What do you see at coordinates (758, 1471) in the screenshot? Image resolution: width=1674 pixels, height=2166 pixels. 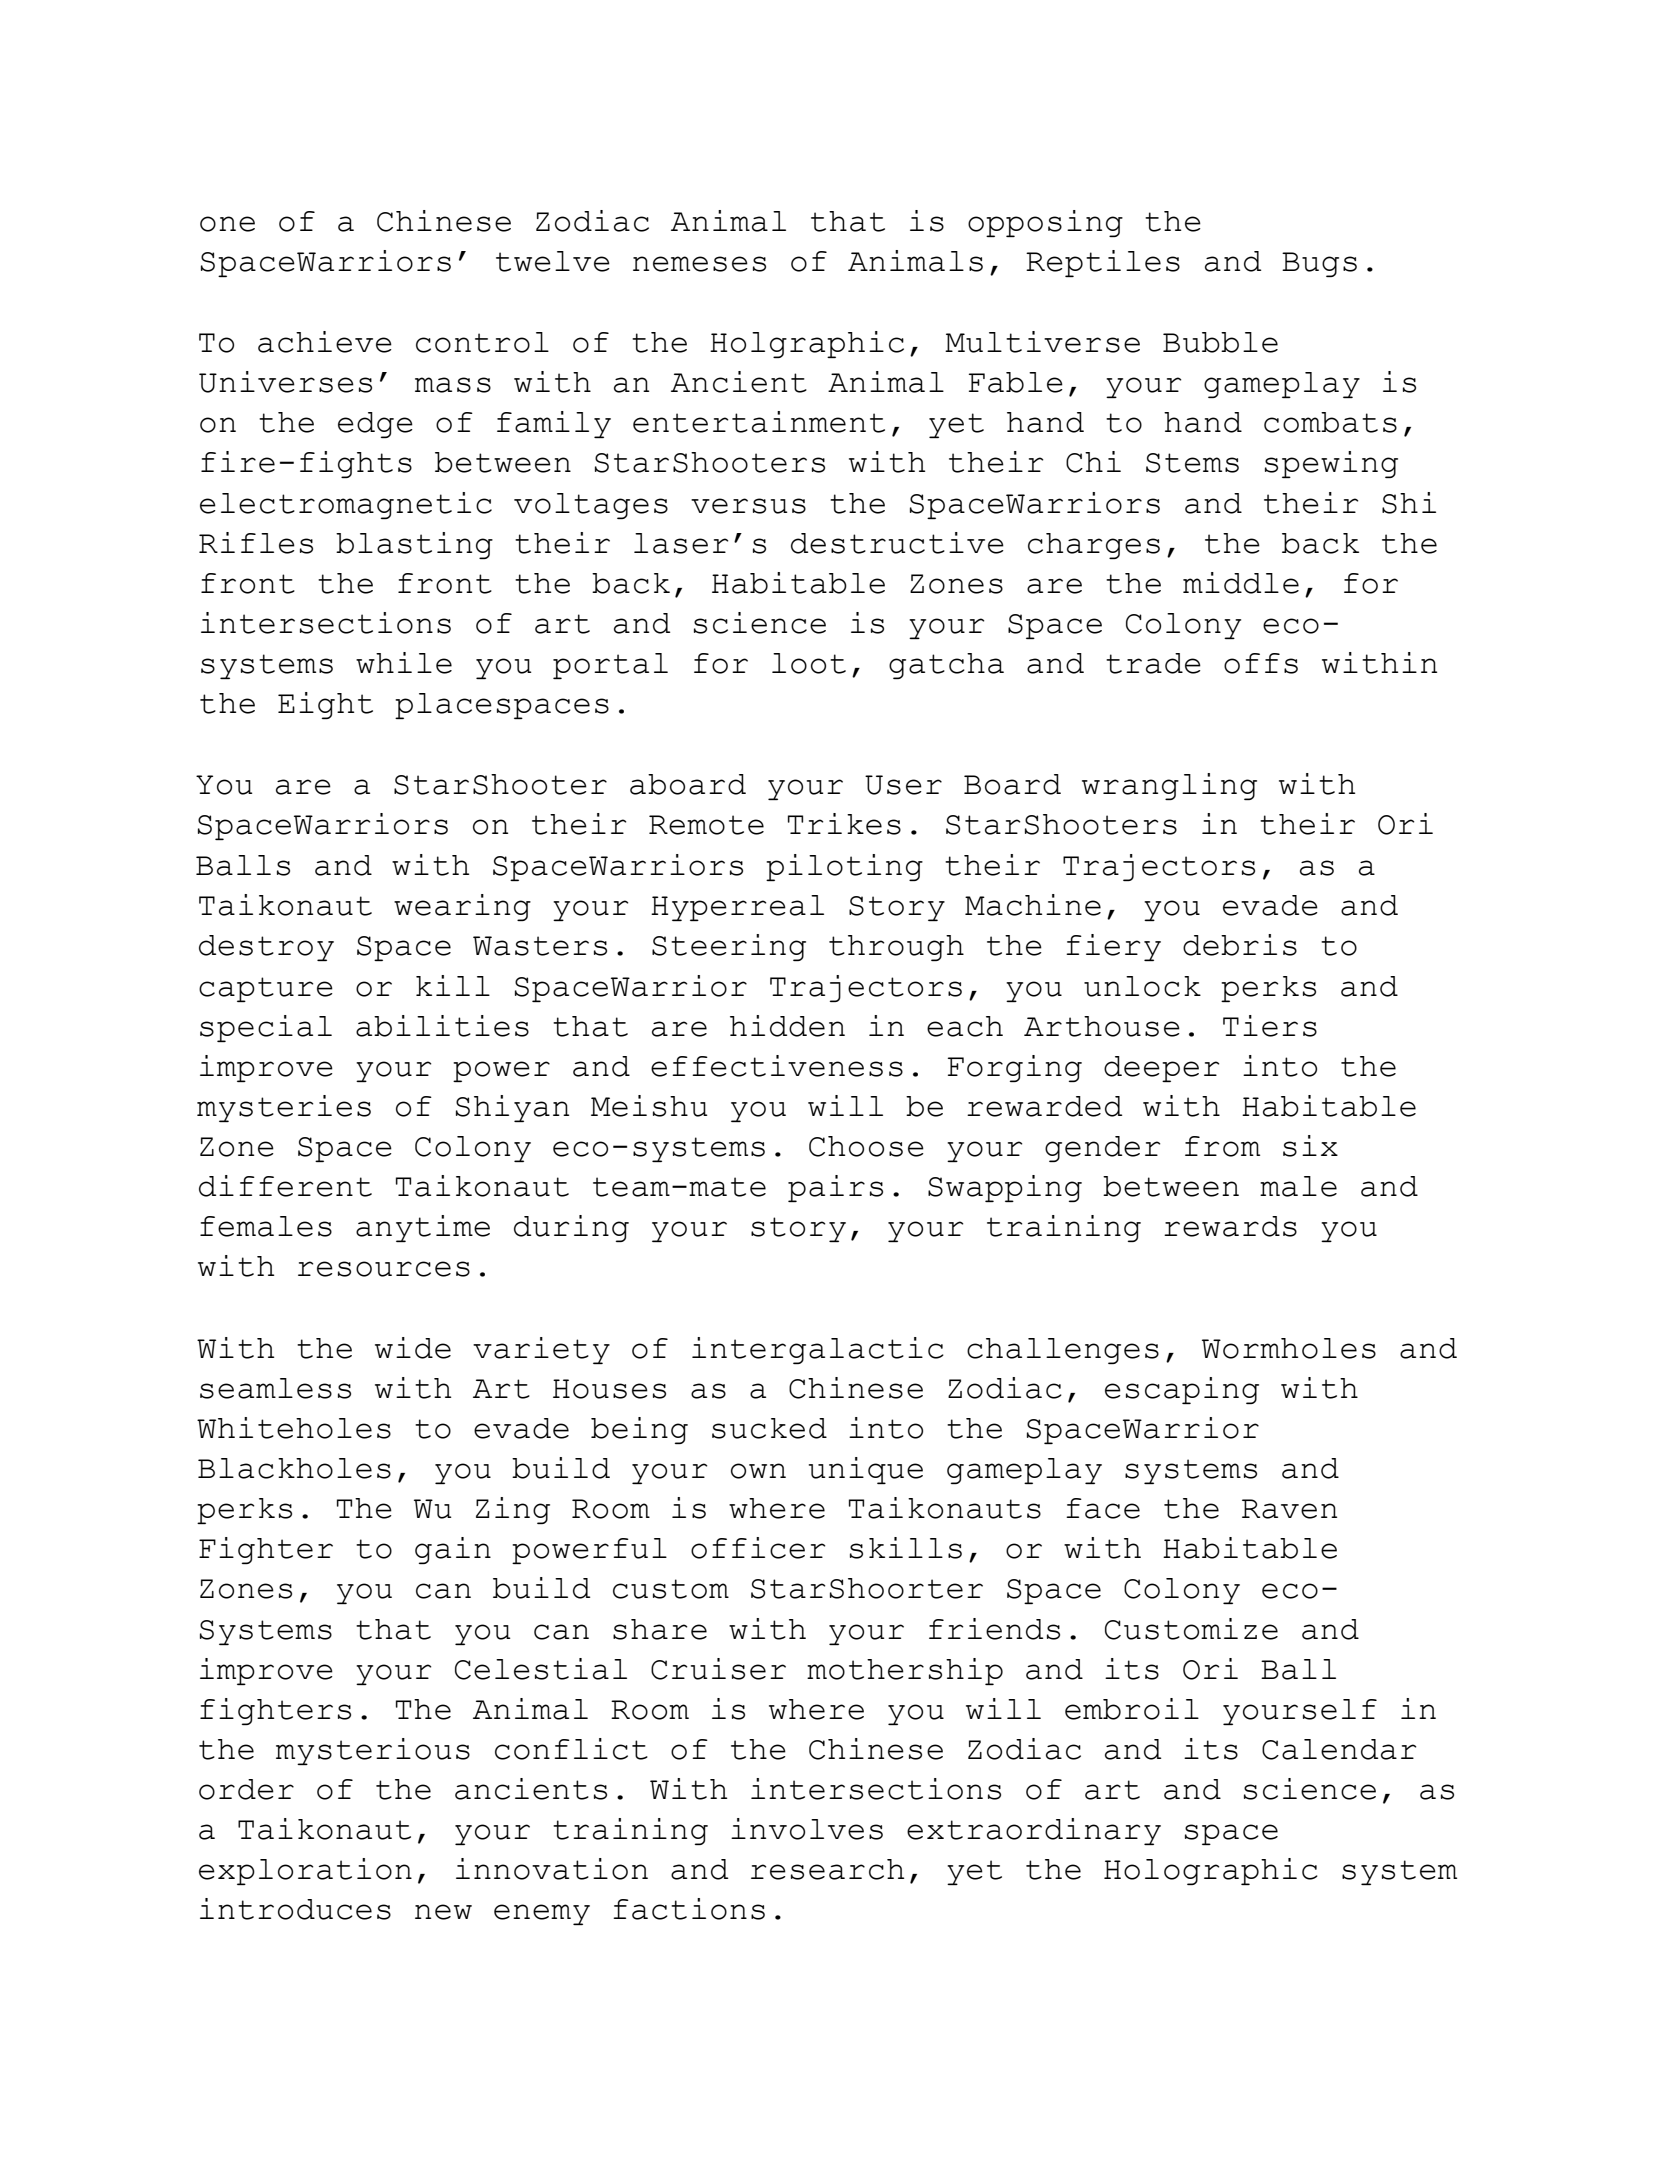 I see `own` at bounding box center [758, 1471].
